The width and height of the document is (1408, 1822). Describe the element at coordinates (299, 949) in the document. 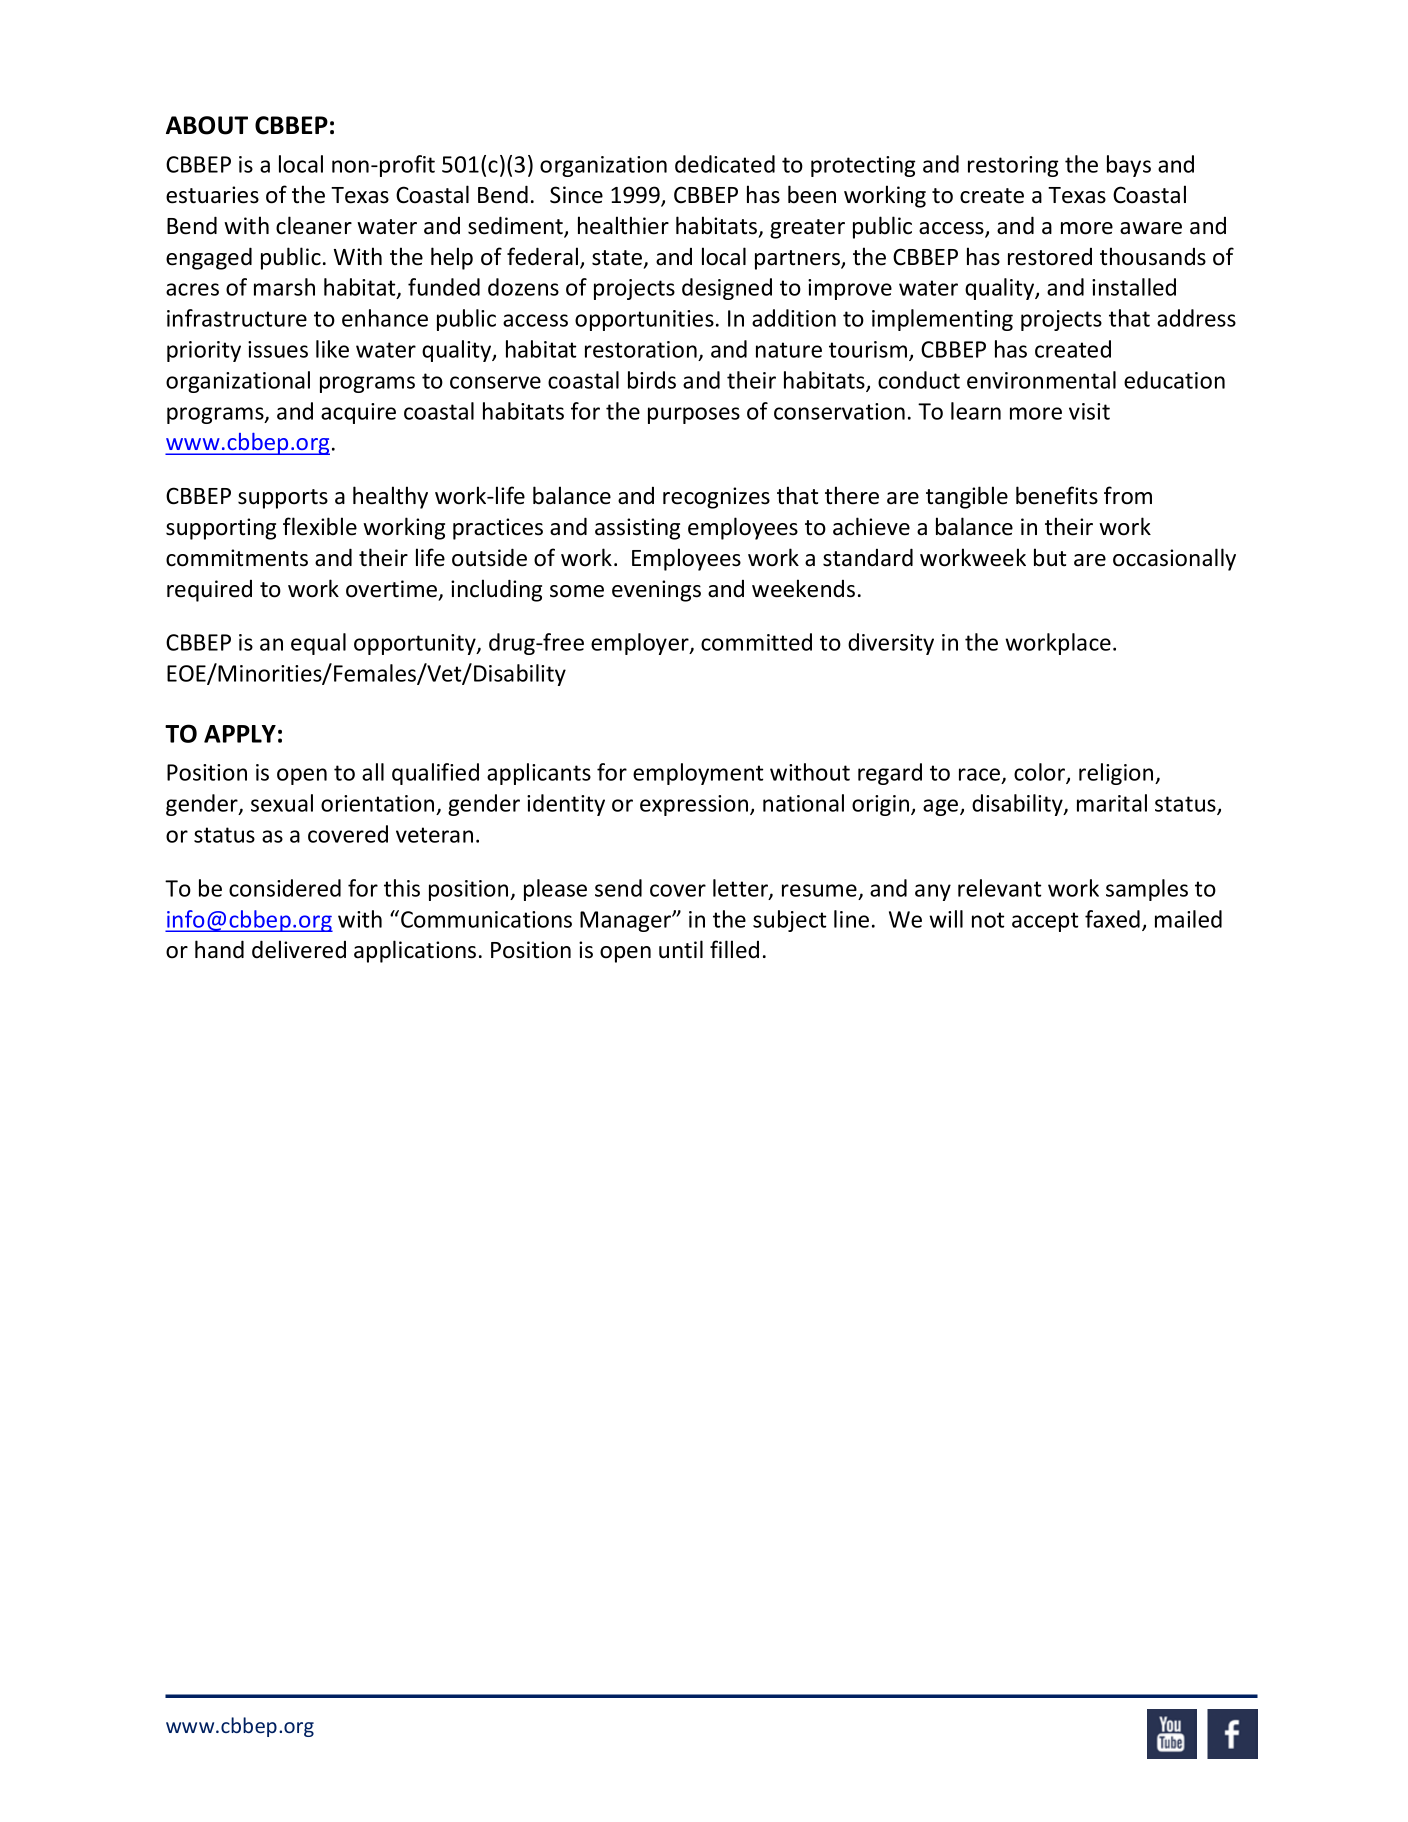

I see `delivered` at that location.
